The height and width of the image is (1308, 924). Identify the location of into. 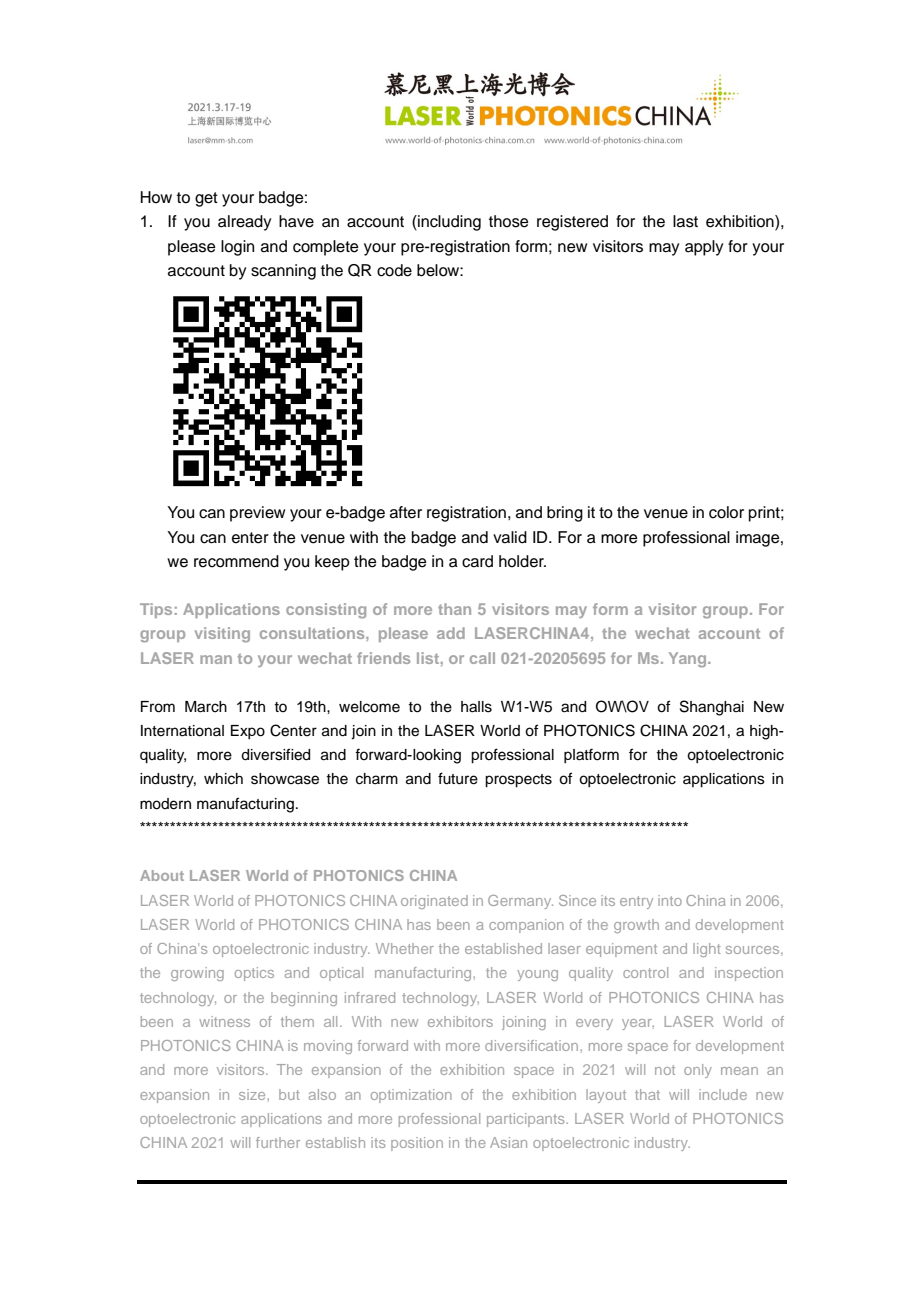
(670, 900).
